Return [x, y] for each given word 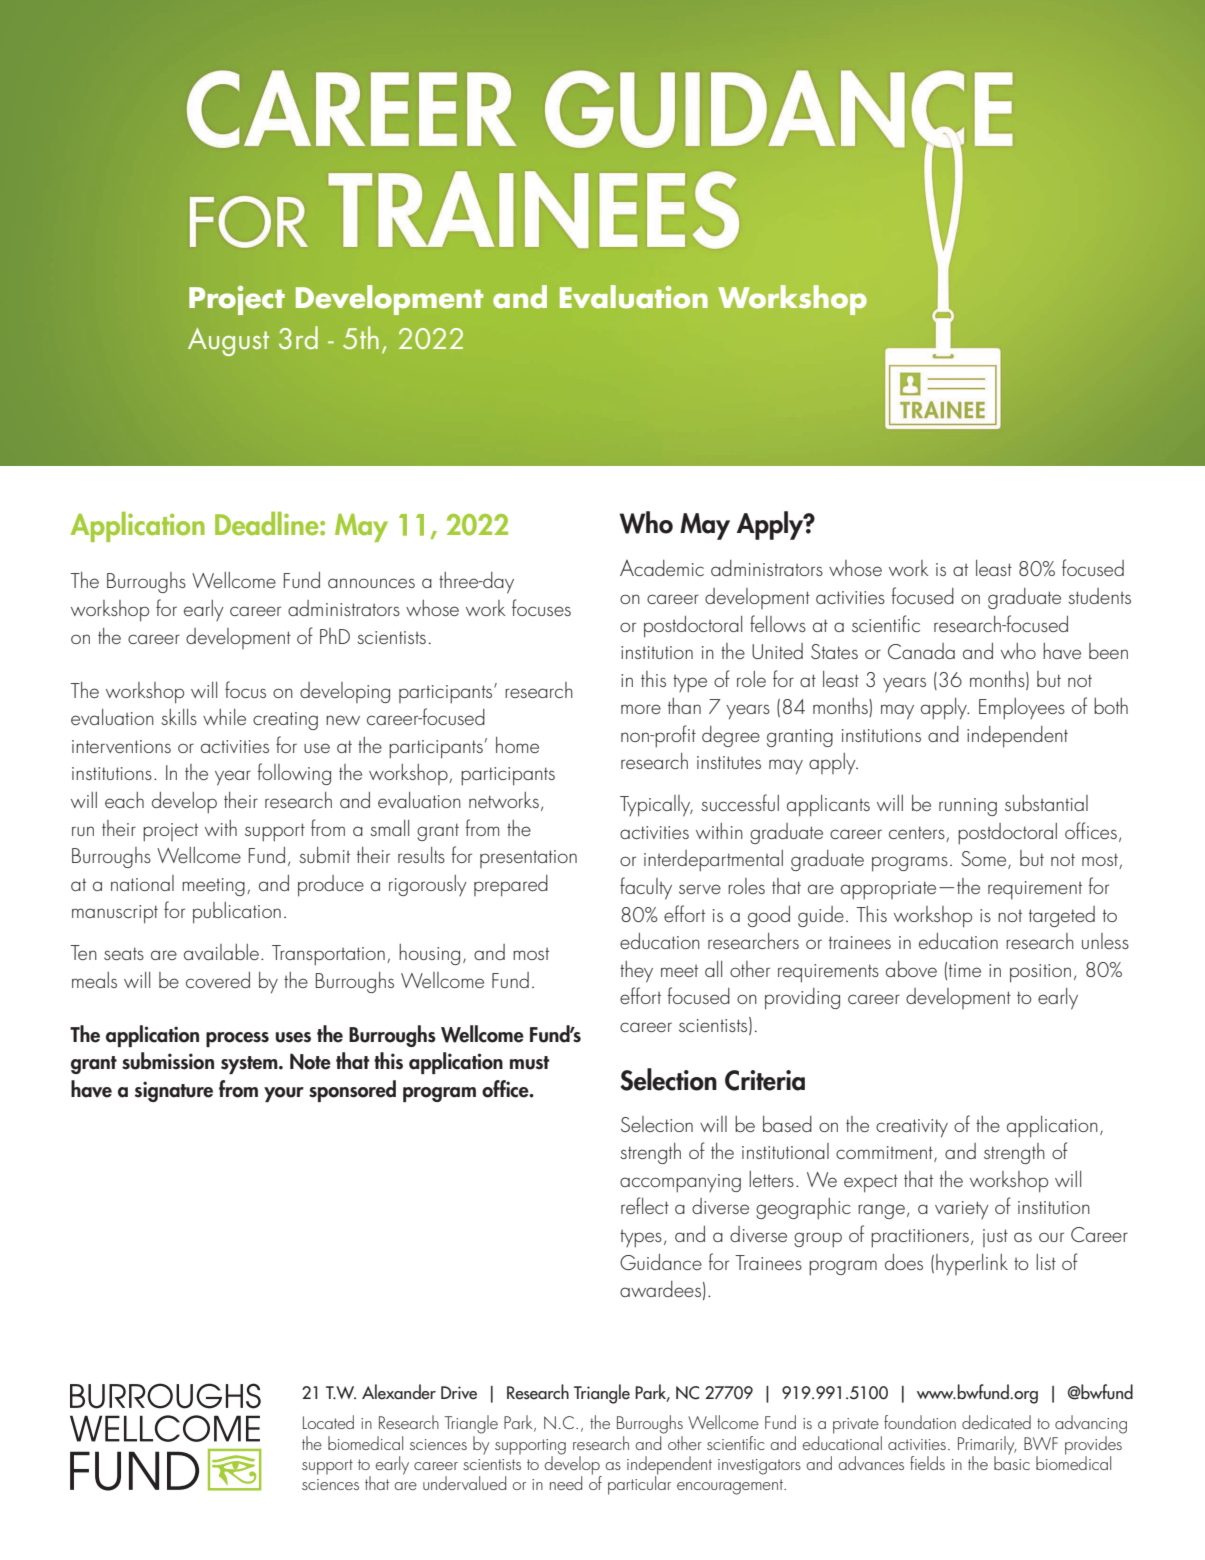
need [566, 1483]
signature [174, 1091]
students [1099, 596]
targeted [1062, 916]
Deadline [268, 524]
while [224, 717]
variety [962, 1210]
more [641, 709]
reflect [645, 1205]
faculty [646, 888]
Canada [921, 651]
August [228, 342]
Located [328, 1422]
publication [237, 913]
